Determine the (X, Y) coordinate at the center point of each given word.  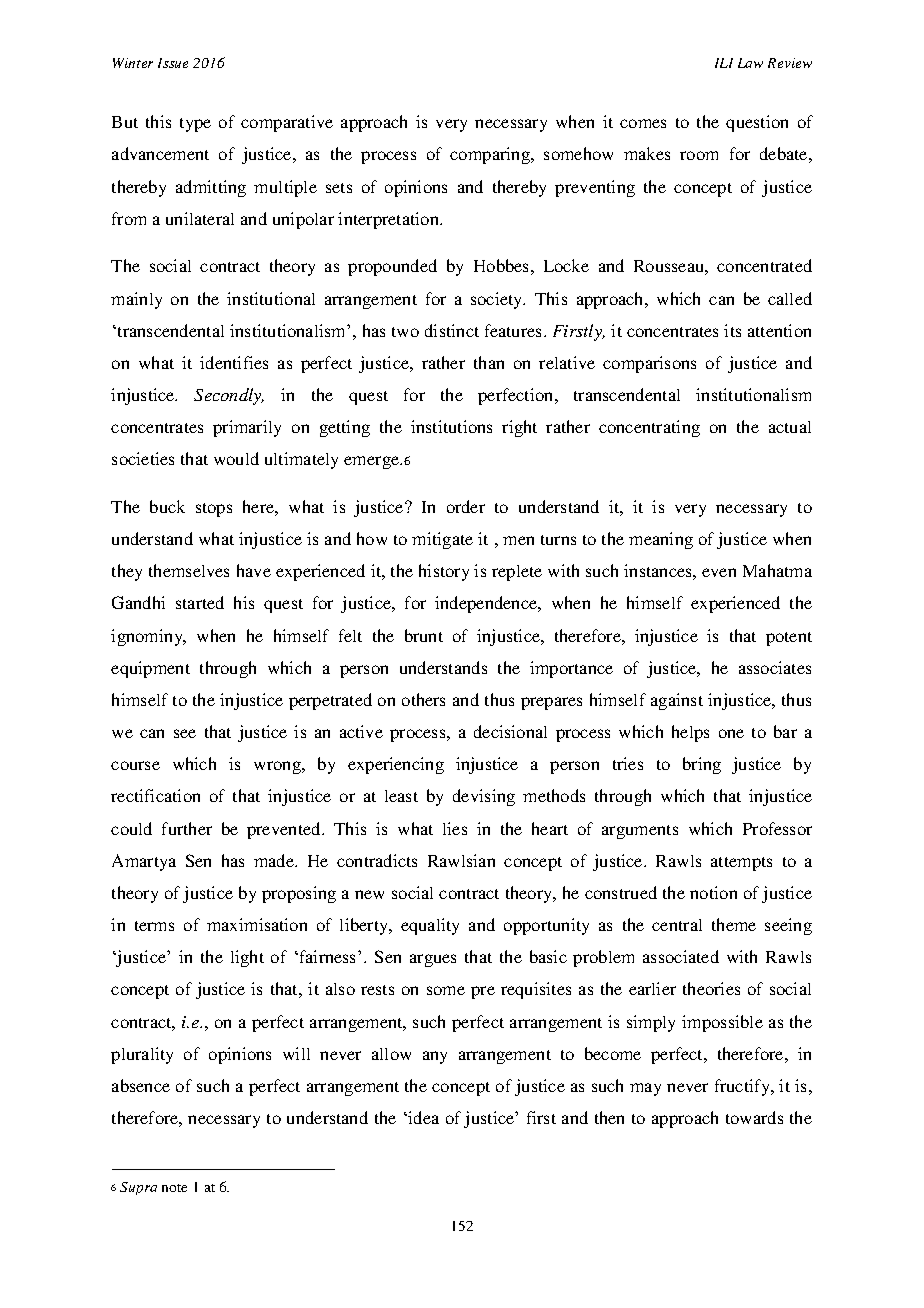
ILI (724, 63)
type (195, 125)
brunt (424, 635)
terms (154, 926)
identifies (234, 362)
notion (713, 892)
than (489, 362)
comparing (491, 155)
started (200, 602)
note (174, 1188)
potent (789, 639)
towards (754, 1117)
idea (422, 1117)
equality (430, 926)
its (732, 330)
